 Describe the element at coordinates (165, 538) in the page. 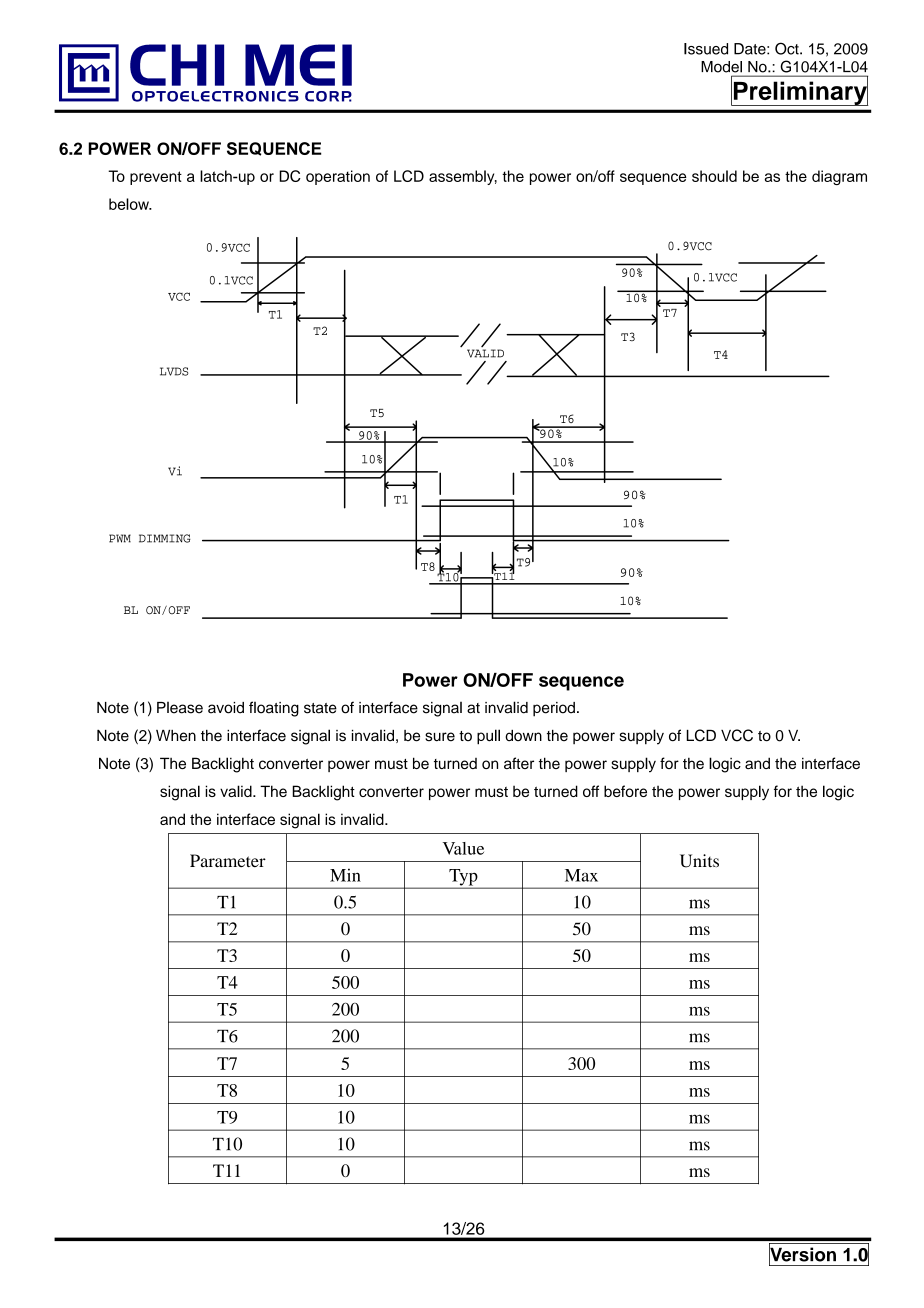

I see `DIMMING` at that location.
